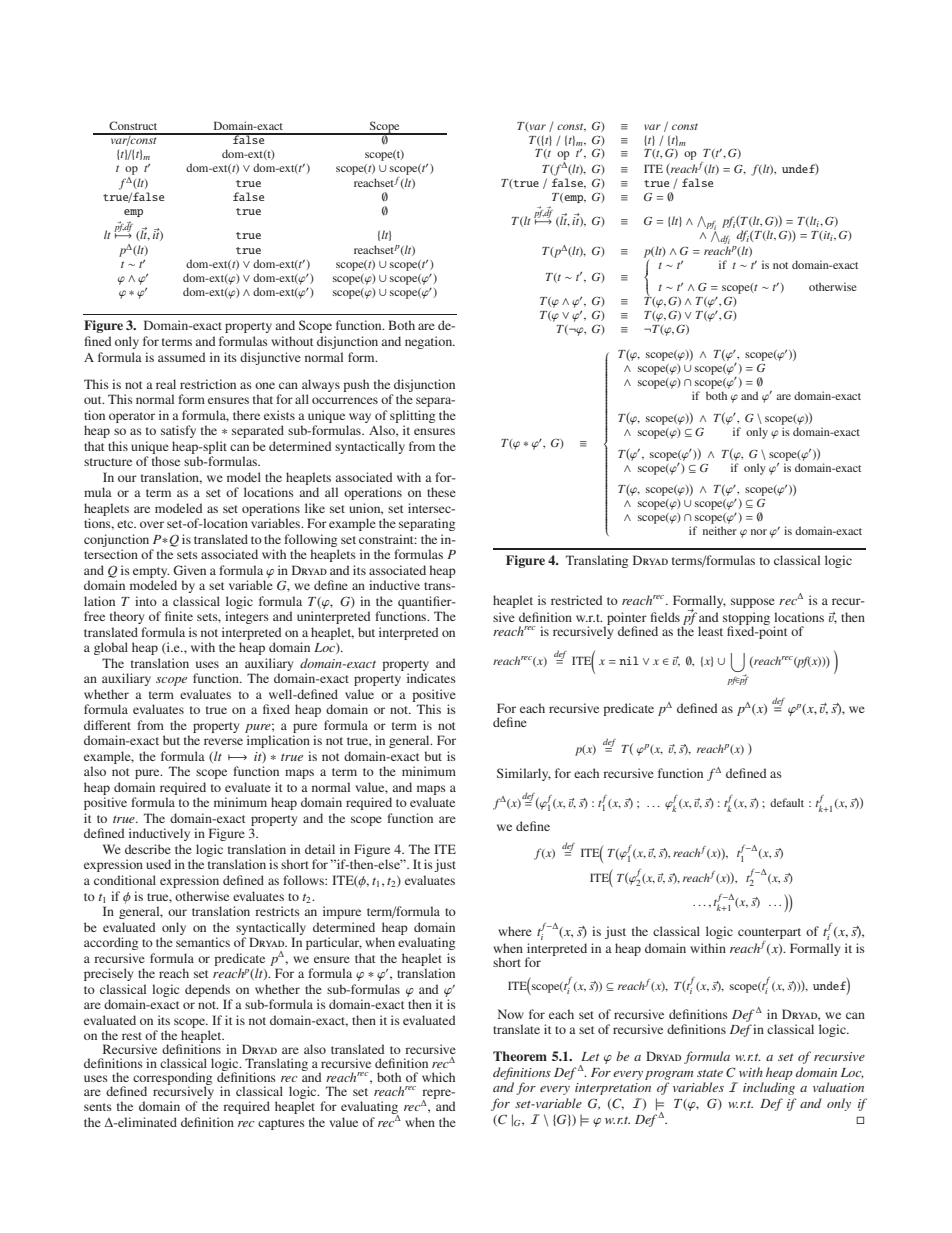  What do you see at coordinates (787, 802) in the screenshot?
I see `default` at bounding box center [787, 802].
